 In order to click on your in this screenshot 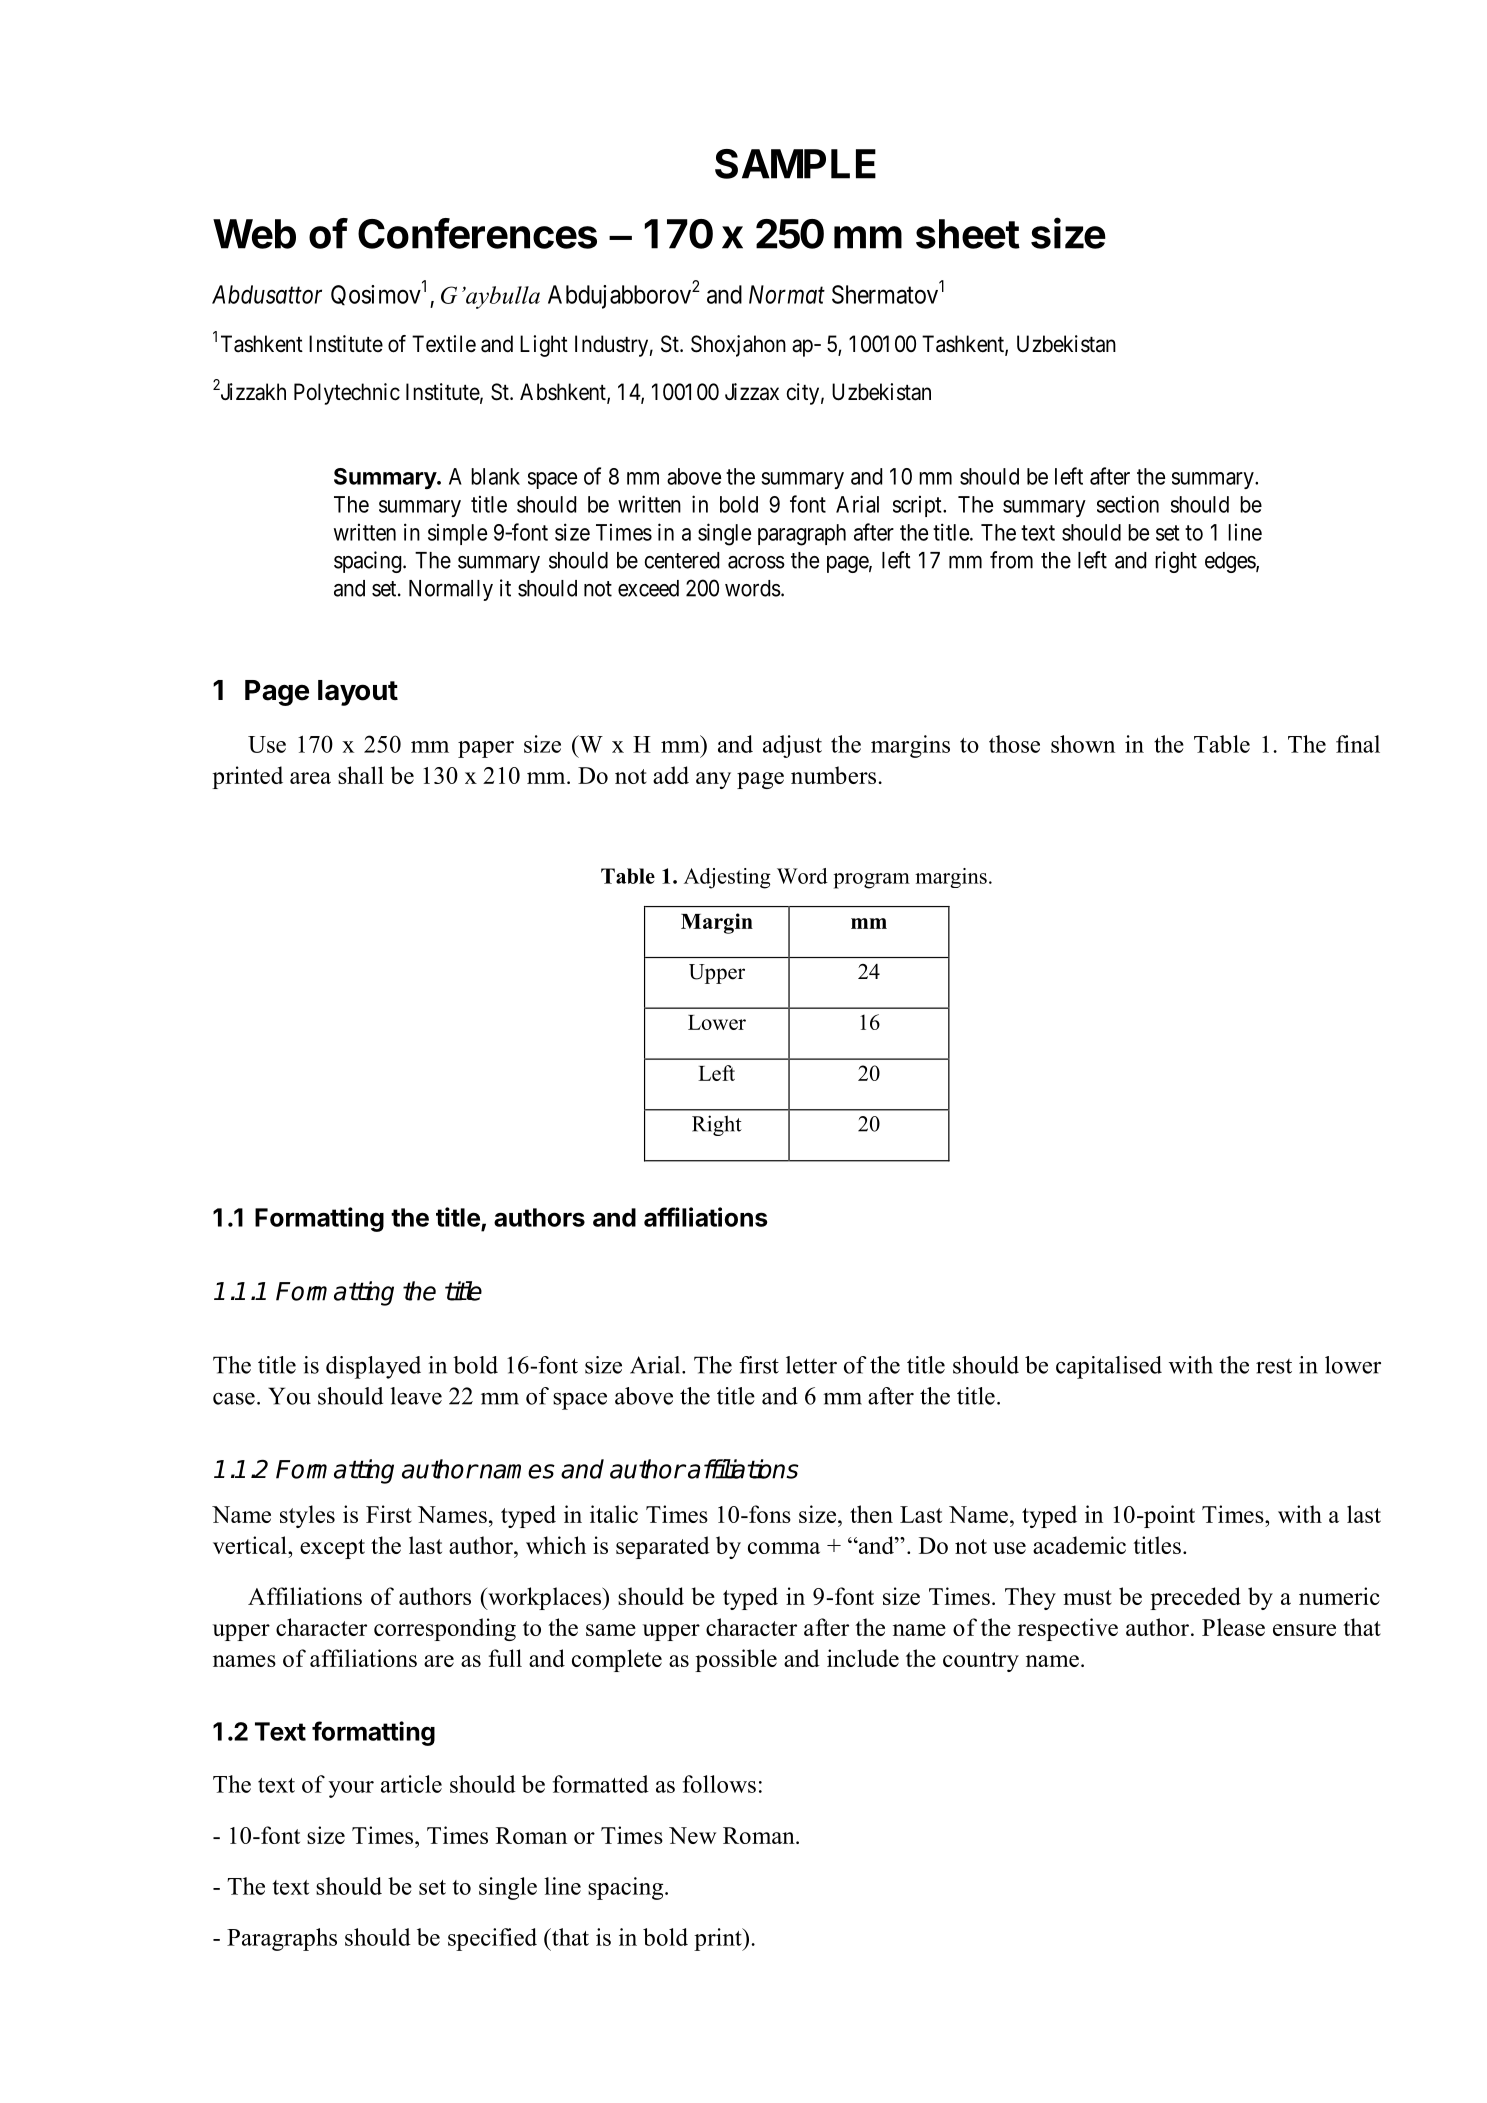, I will do `click(351, 1789)`.
